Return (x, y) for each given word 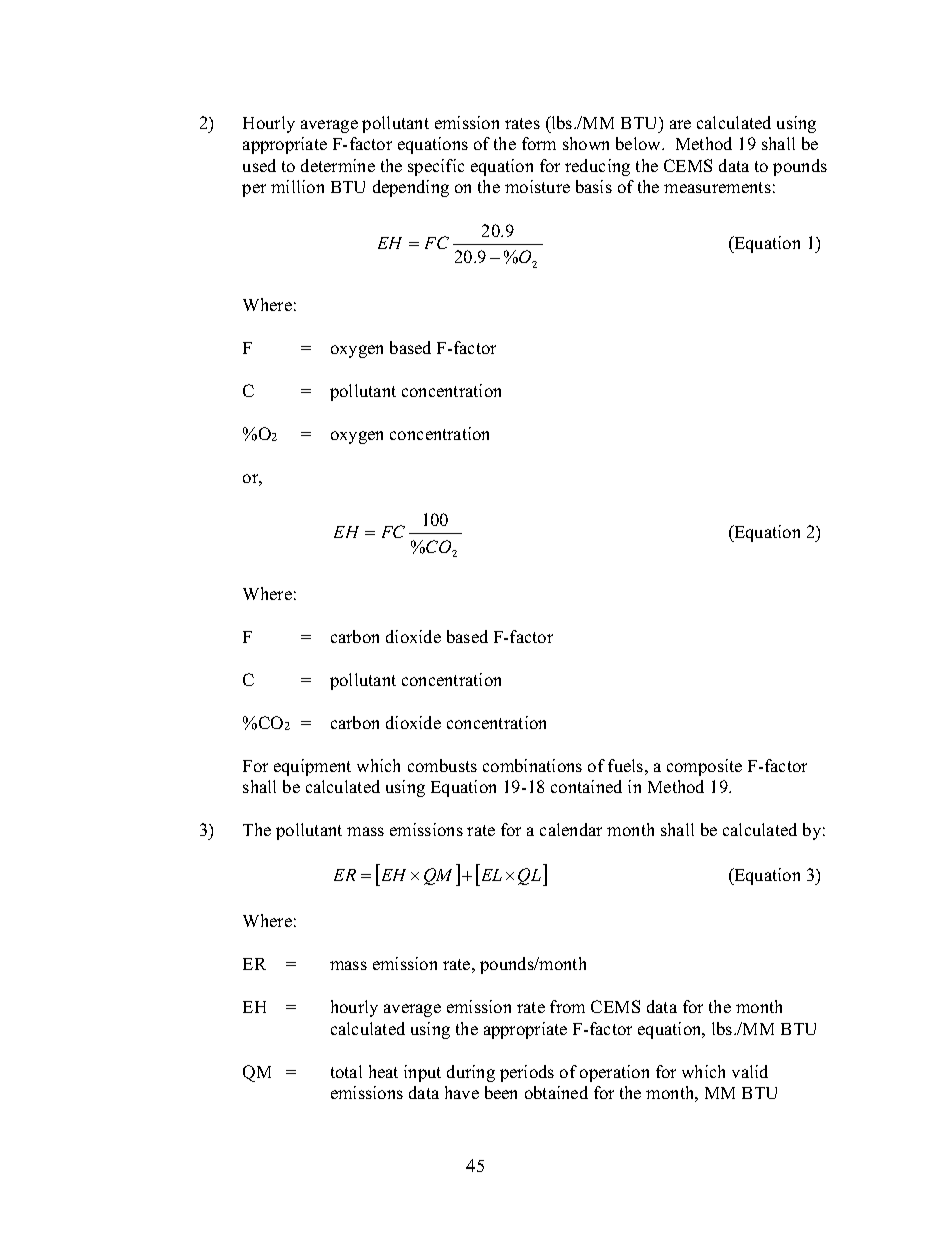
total (346, 1071)
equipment (312, 767)
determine (338, 165)
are (680, 124)
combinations (532, 765)
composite (704, 767)
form (539, 143)
